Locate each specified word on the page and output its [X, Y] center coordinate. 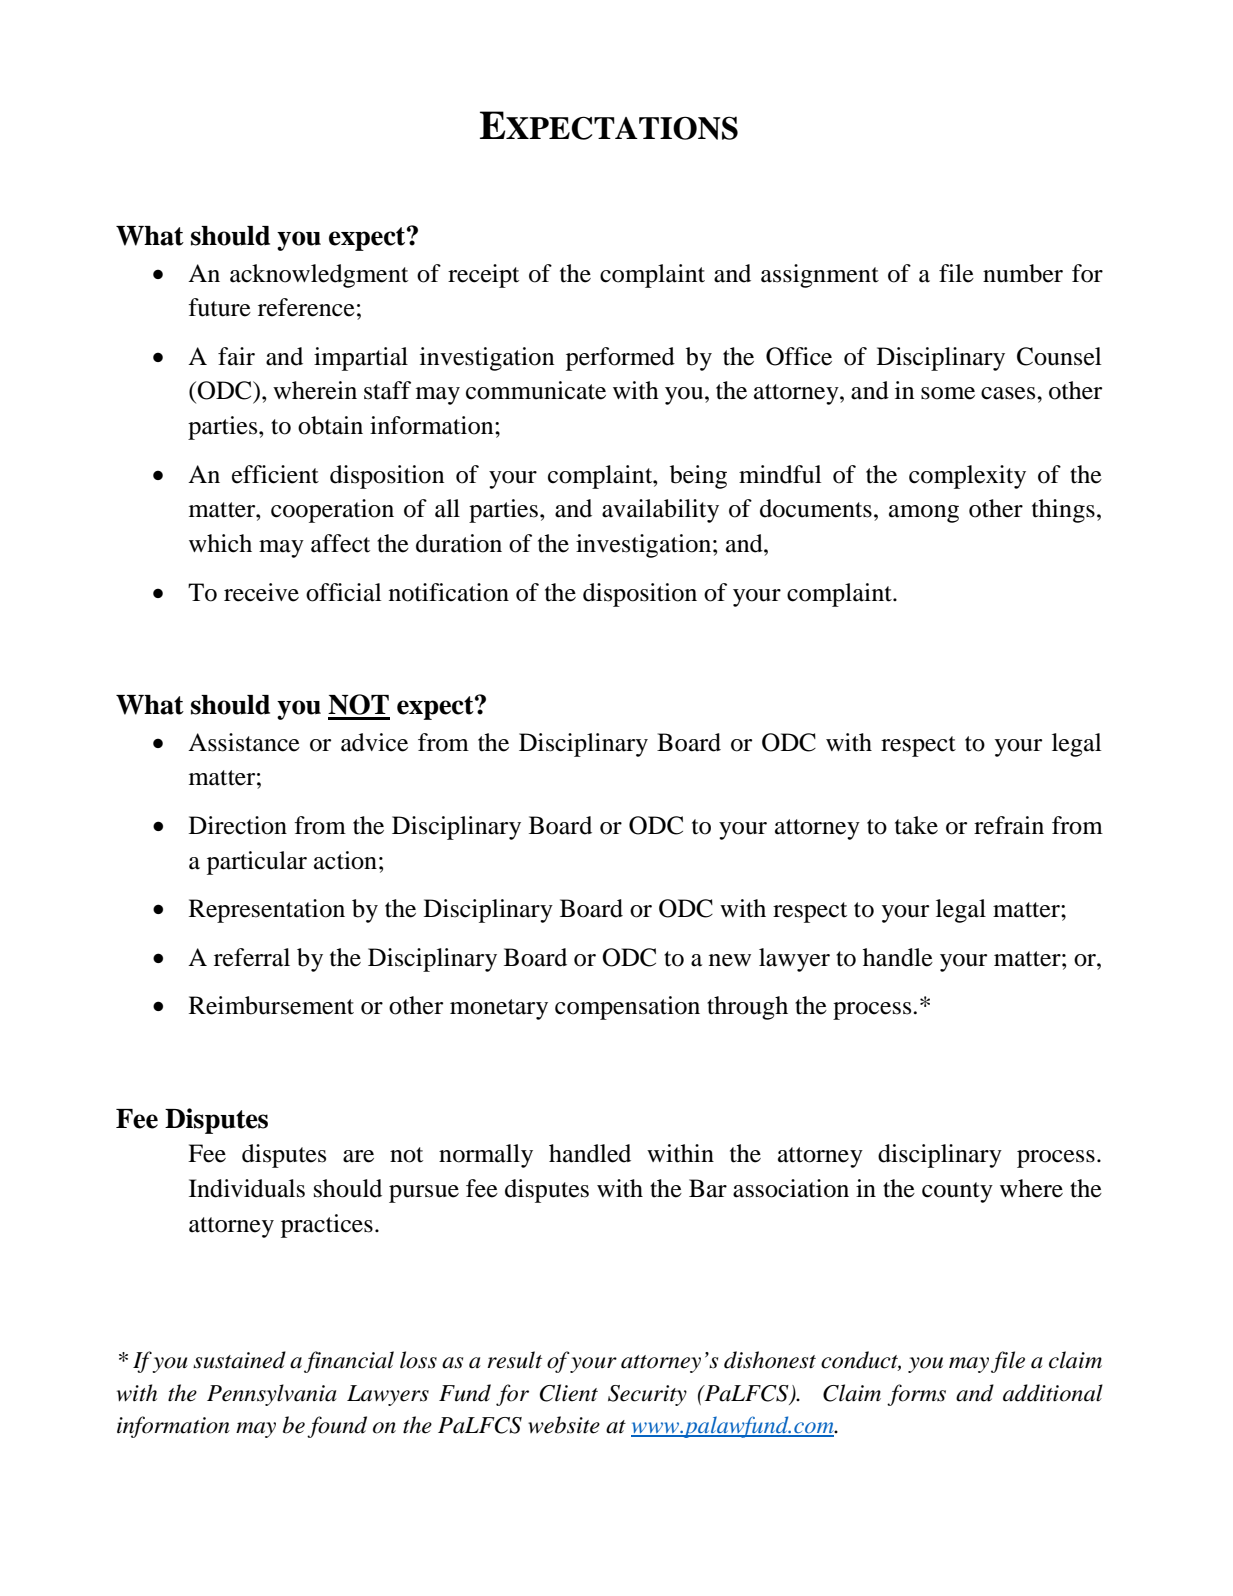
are [358, 1156]
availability [660, 511]
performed [620, 359]
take [916, 825]
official [343, 592]
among [924, 514]
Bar [708, 1188]
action [345, 860]
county [957, 1192]
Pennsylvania [272, 1395]
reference [306, 307]
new [730, 960]
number [1023, 273]
